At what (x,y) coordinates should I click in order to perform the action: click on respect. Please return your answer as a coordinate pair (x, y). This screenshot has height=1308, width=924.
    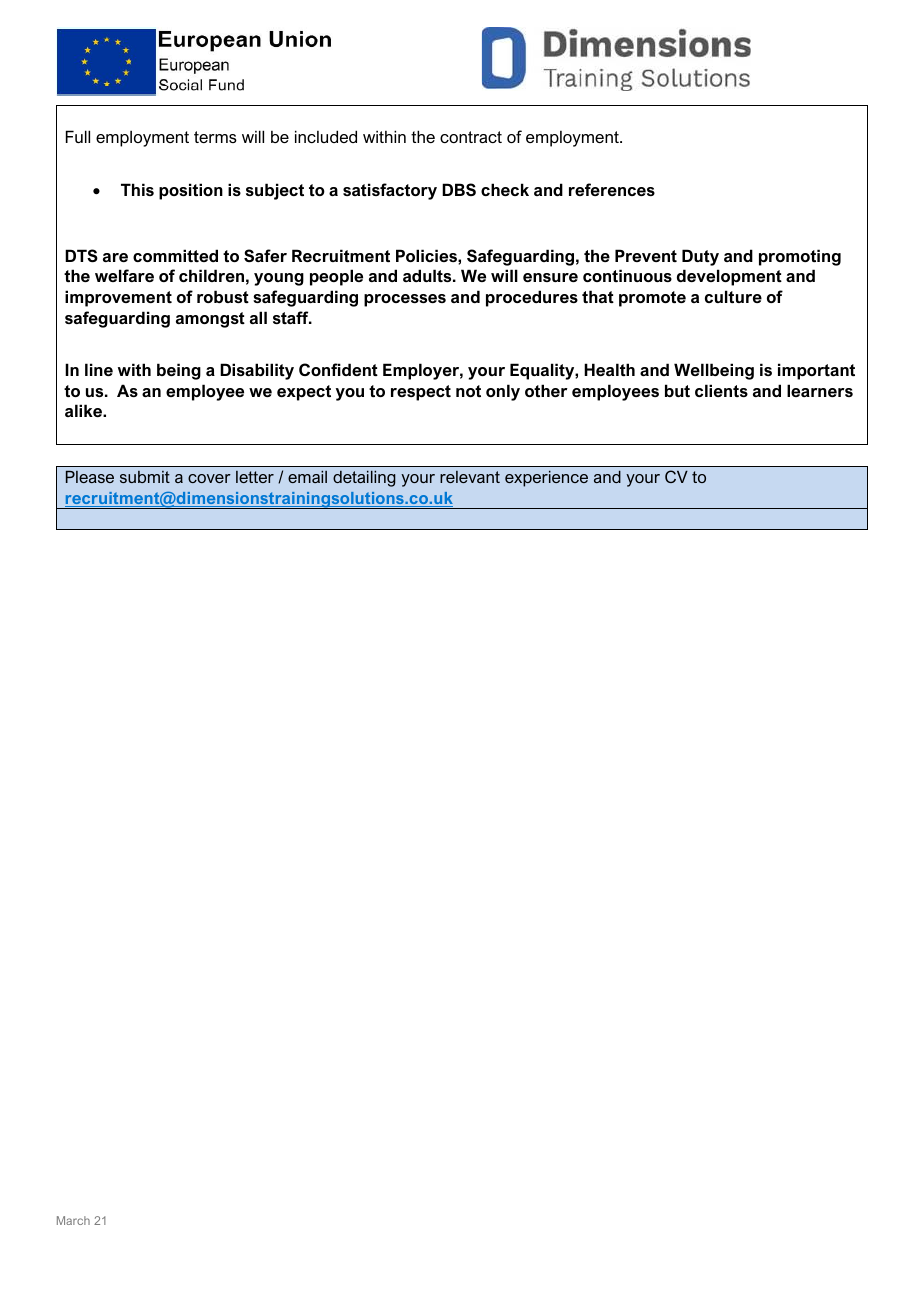
    Looking at the image, I should click on (421, 393).
